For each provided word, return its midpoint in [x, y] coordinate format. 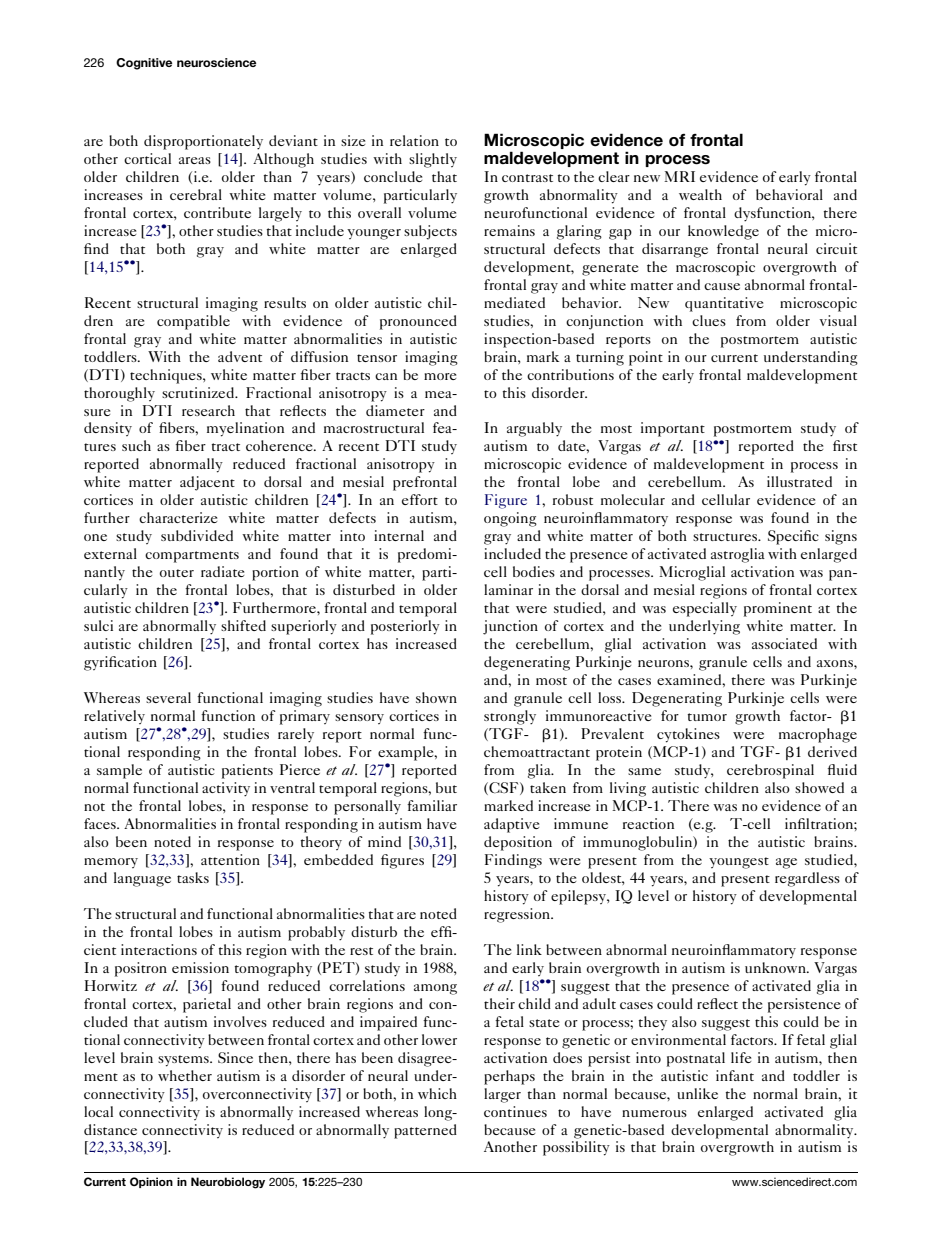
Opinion [151, 1182]
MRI [679, 176]
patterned [425, 1131]
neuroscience [216, 62]
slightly [433, 160]
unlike [697, 1093]
